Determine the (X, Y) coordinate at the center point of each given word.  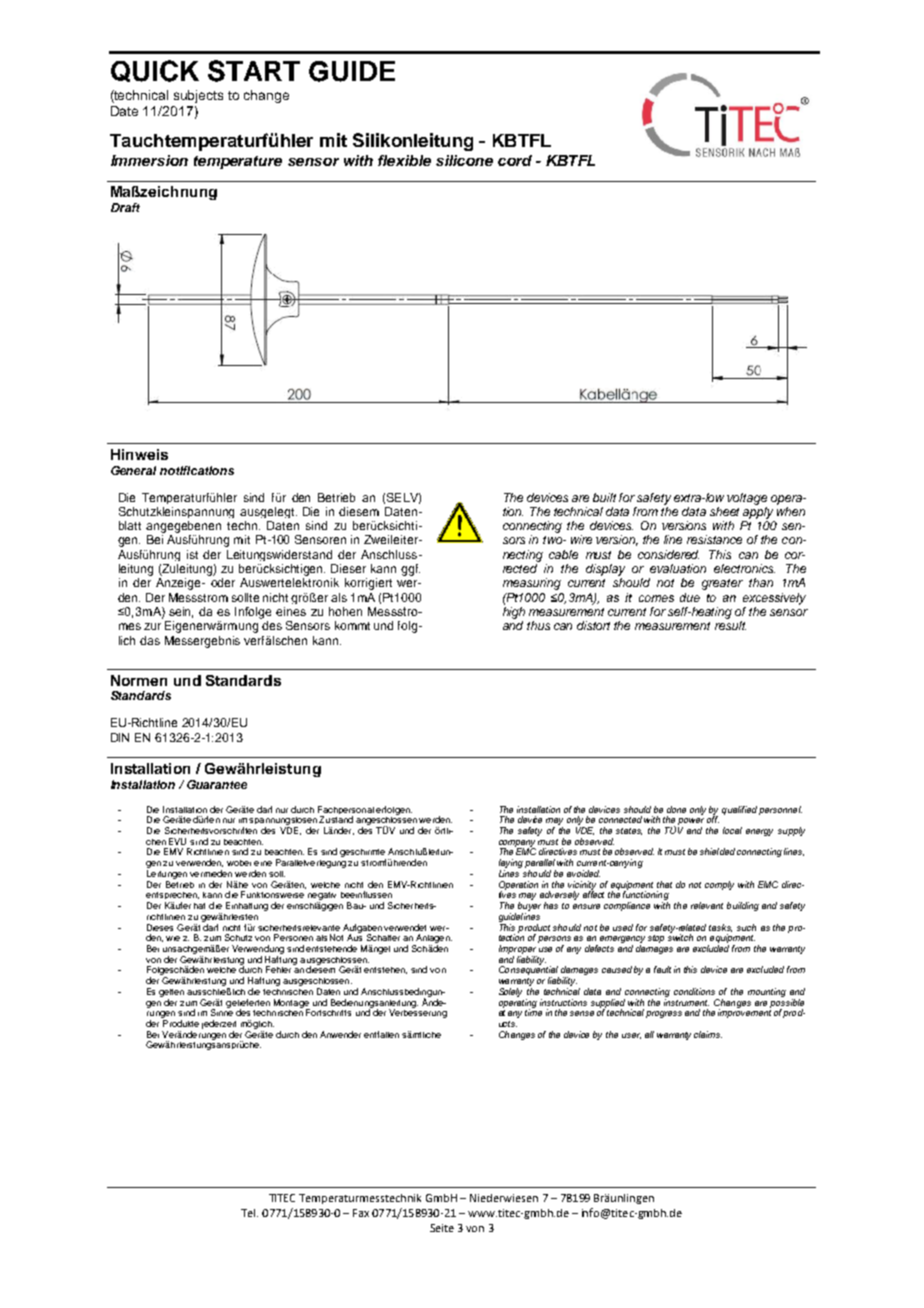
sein (181, 612)
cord (515, 160)
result (730, 625)
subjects (198, 96)
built (604, 497)
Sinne (222, 1011)
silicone (464, 160)
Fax (361, 1213)
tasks (720, 928)
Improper (517, 949)
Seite (442, 1228)
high (514, 613)
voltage (747, 499)
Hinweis (139, 454)
